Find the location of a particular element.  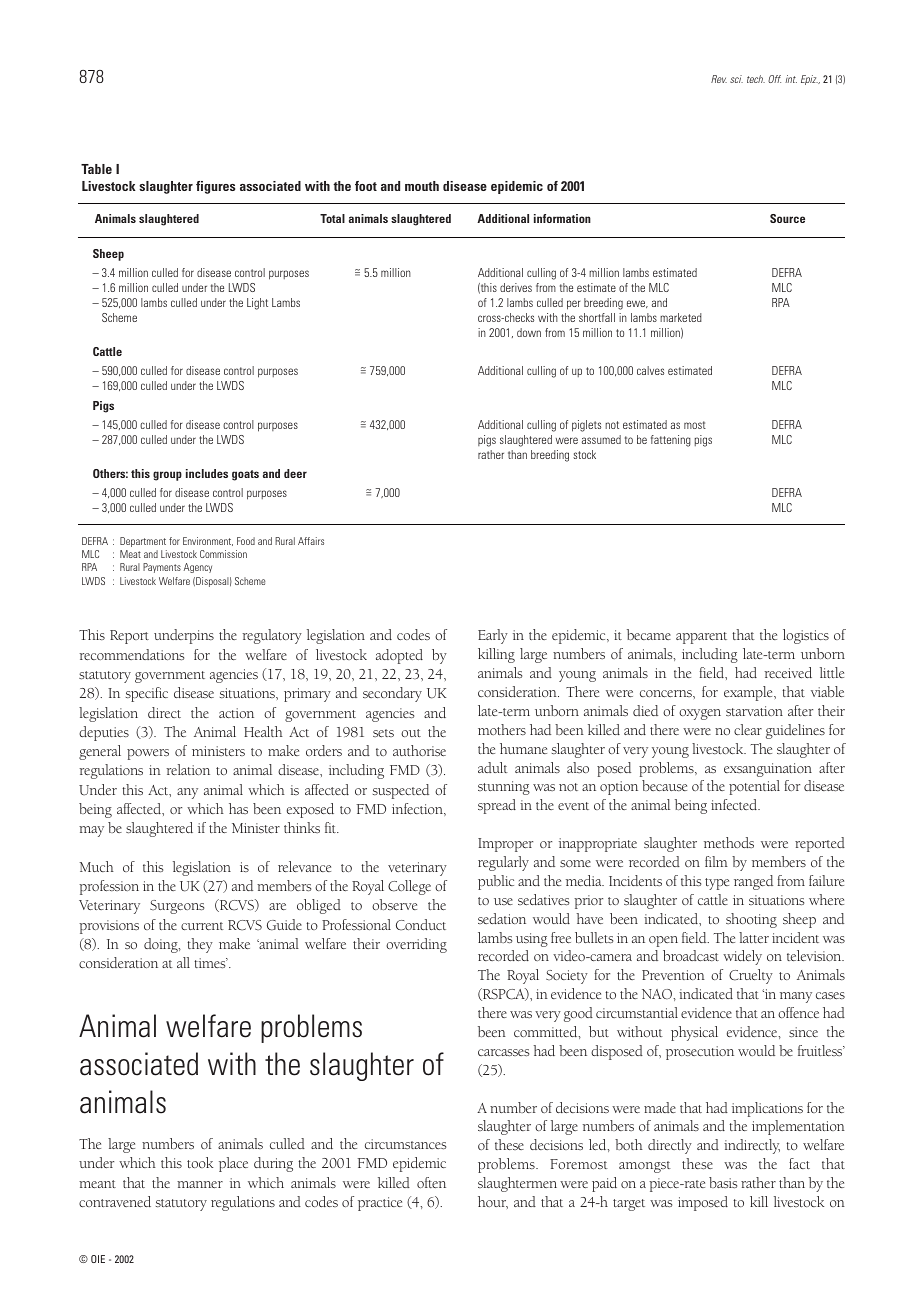

hour is located at coordinates (493, 1202).
